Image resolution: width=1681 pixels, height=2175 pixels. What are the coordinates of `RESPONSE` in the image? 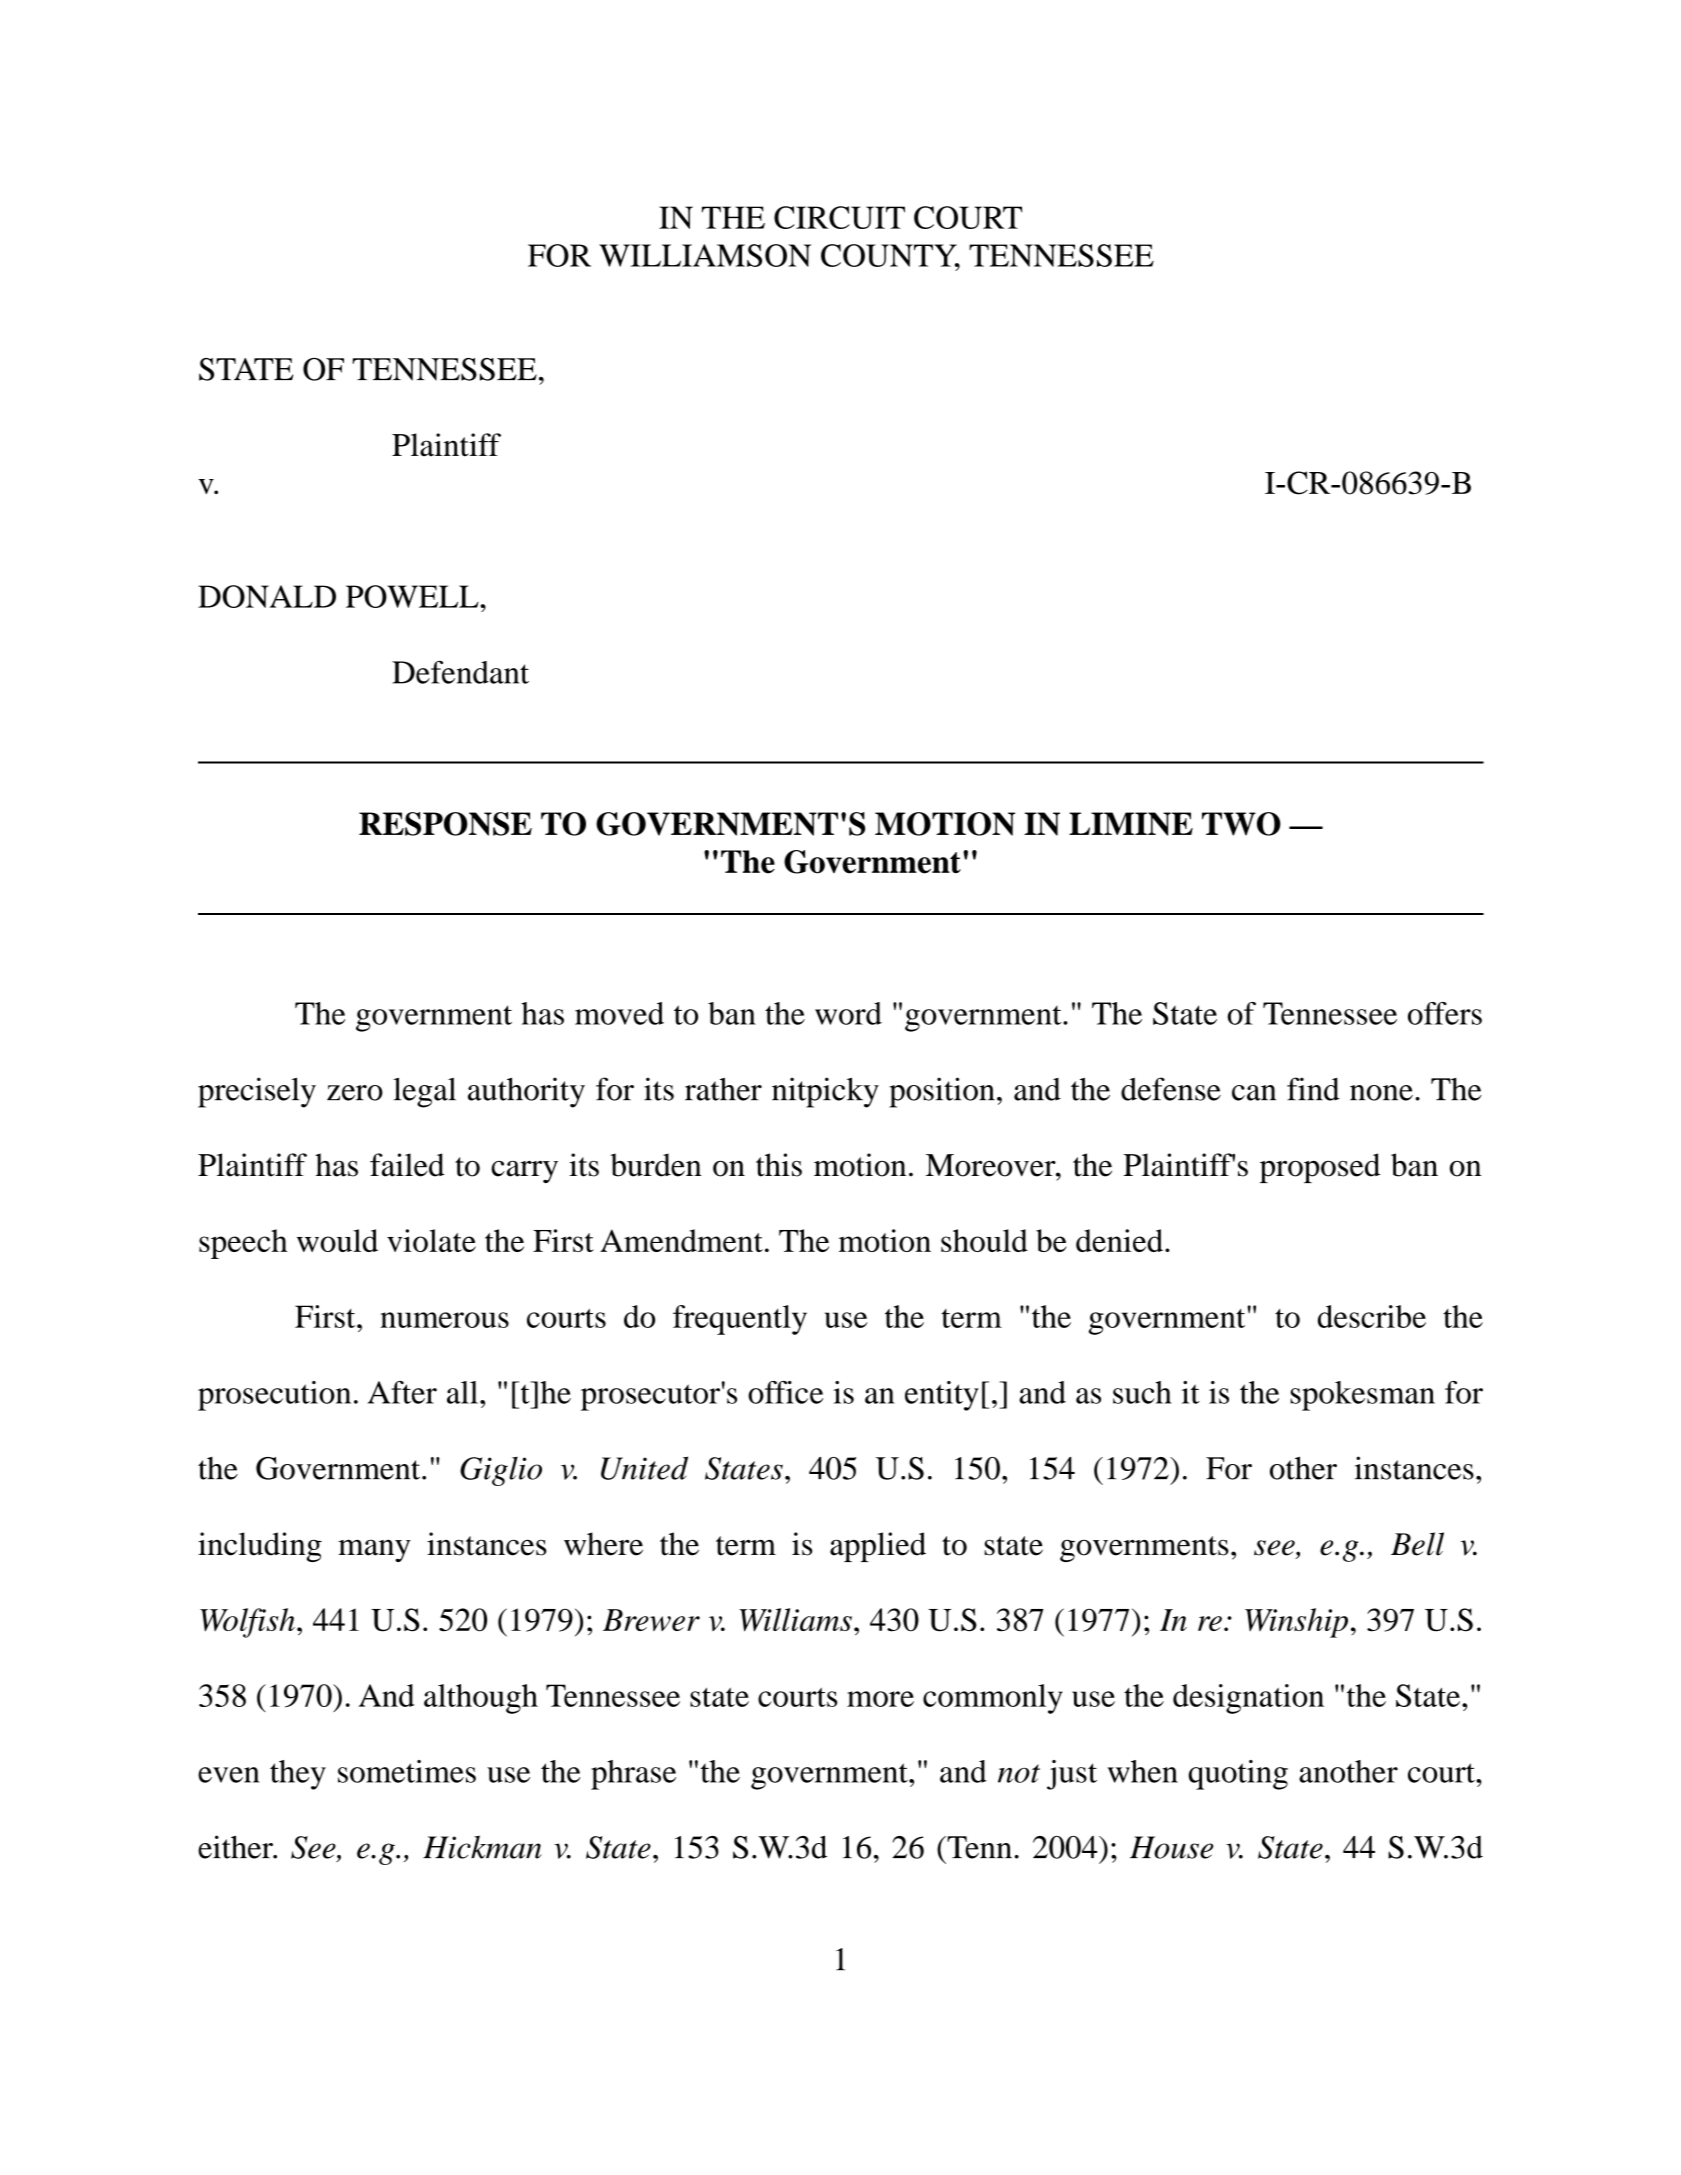 It's located at (445, 824).
